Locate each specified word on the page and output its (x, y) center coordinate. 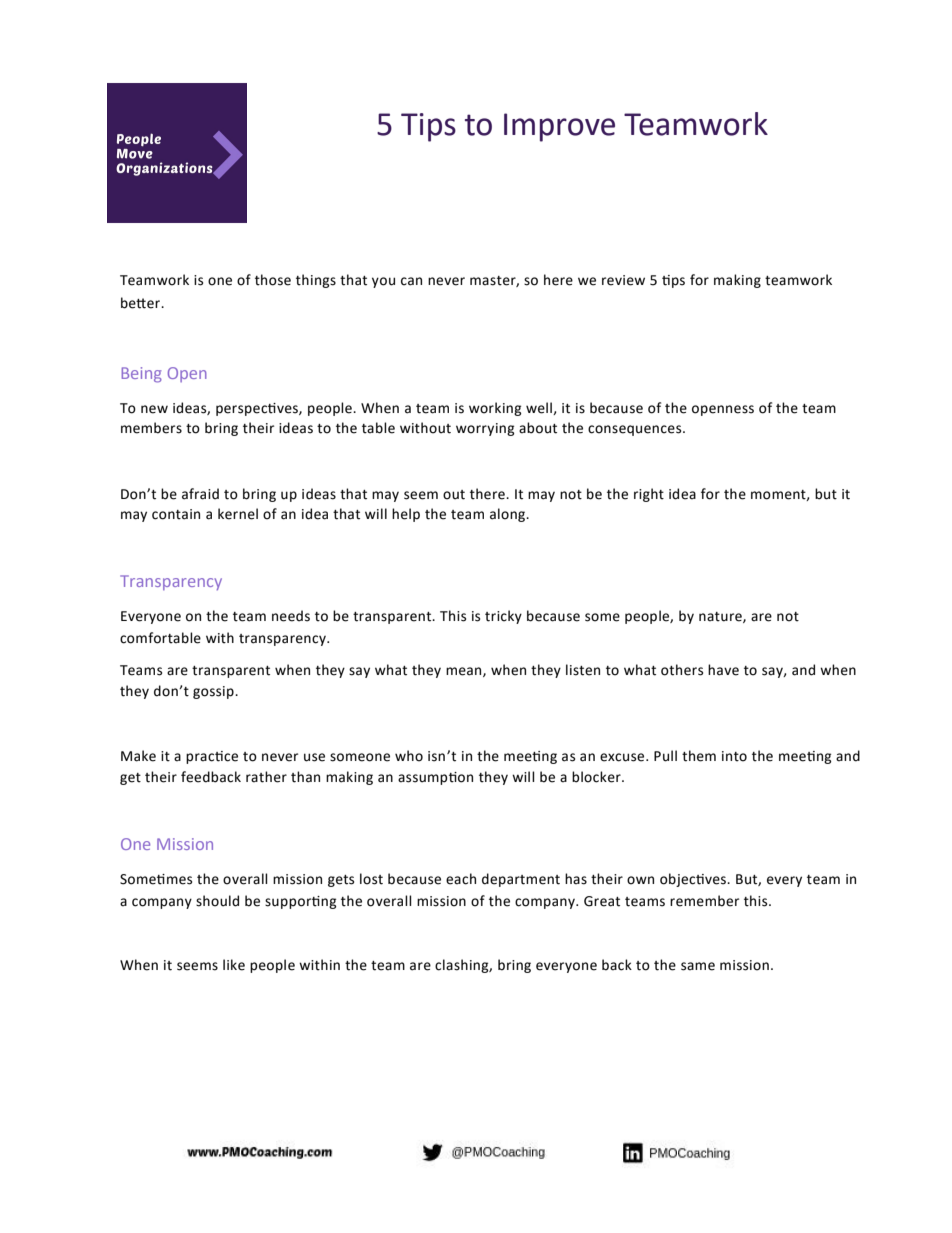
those (273, 280)
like (234, 965)
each (461, 879)
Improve (559, 127)
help (406, 515)
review (623, 280)
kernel (238, 514)
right (649, 495)
